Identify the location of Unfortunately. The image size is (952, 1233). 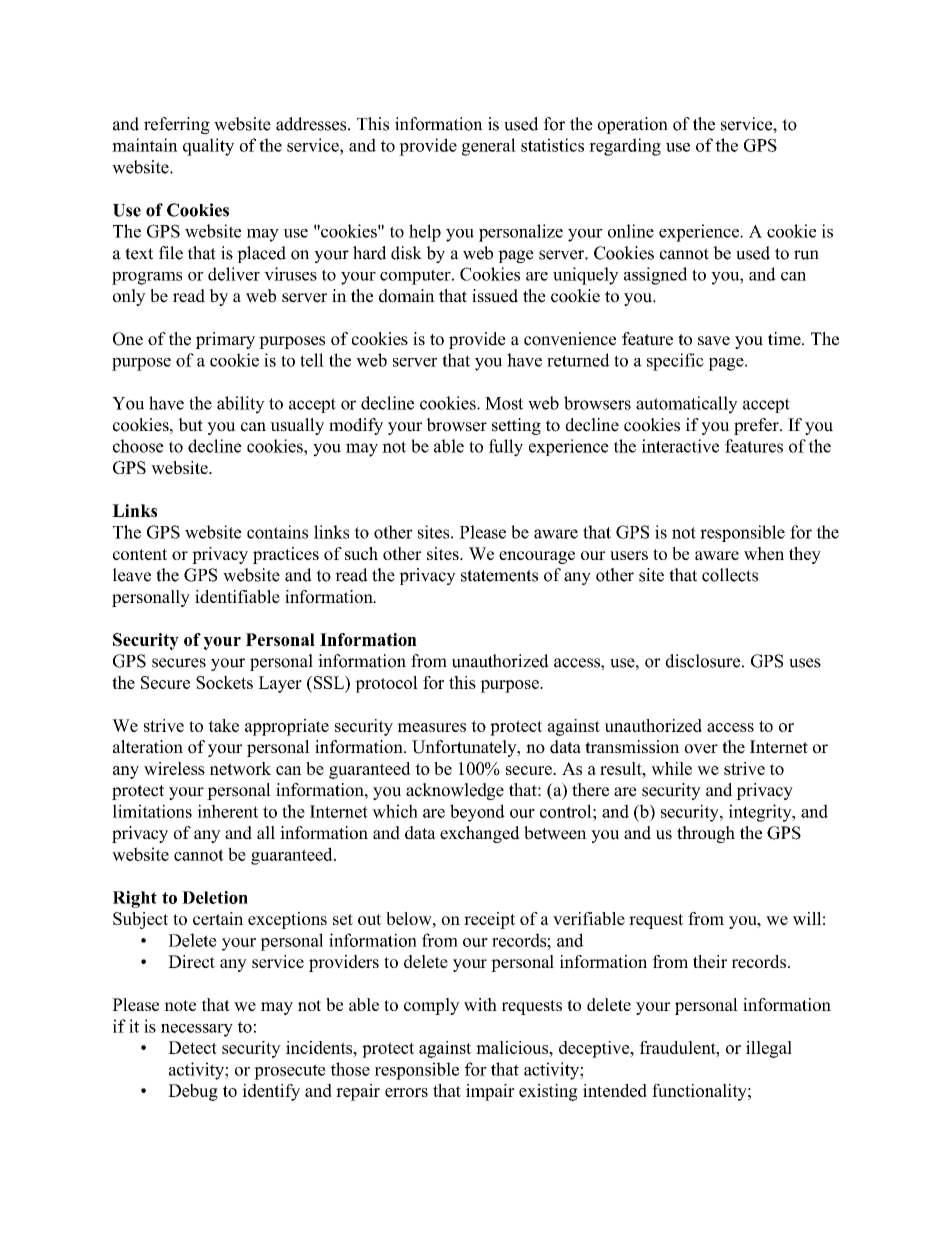
(465, 748).
